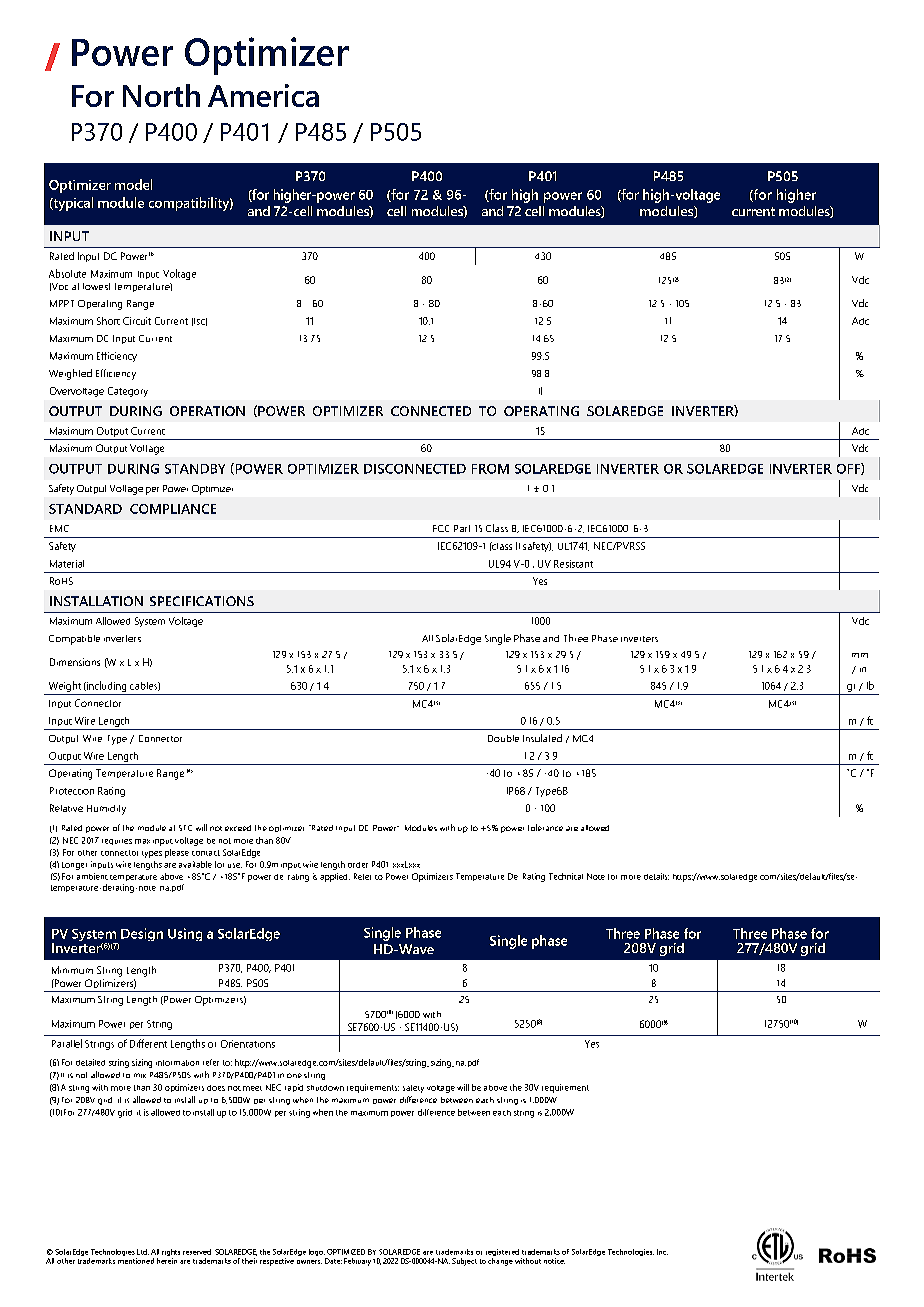  Describe the element at coordinates (105, 686) in the screenshot. I see `including` at that location.
